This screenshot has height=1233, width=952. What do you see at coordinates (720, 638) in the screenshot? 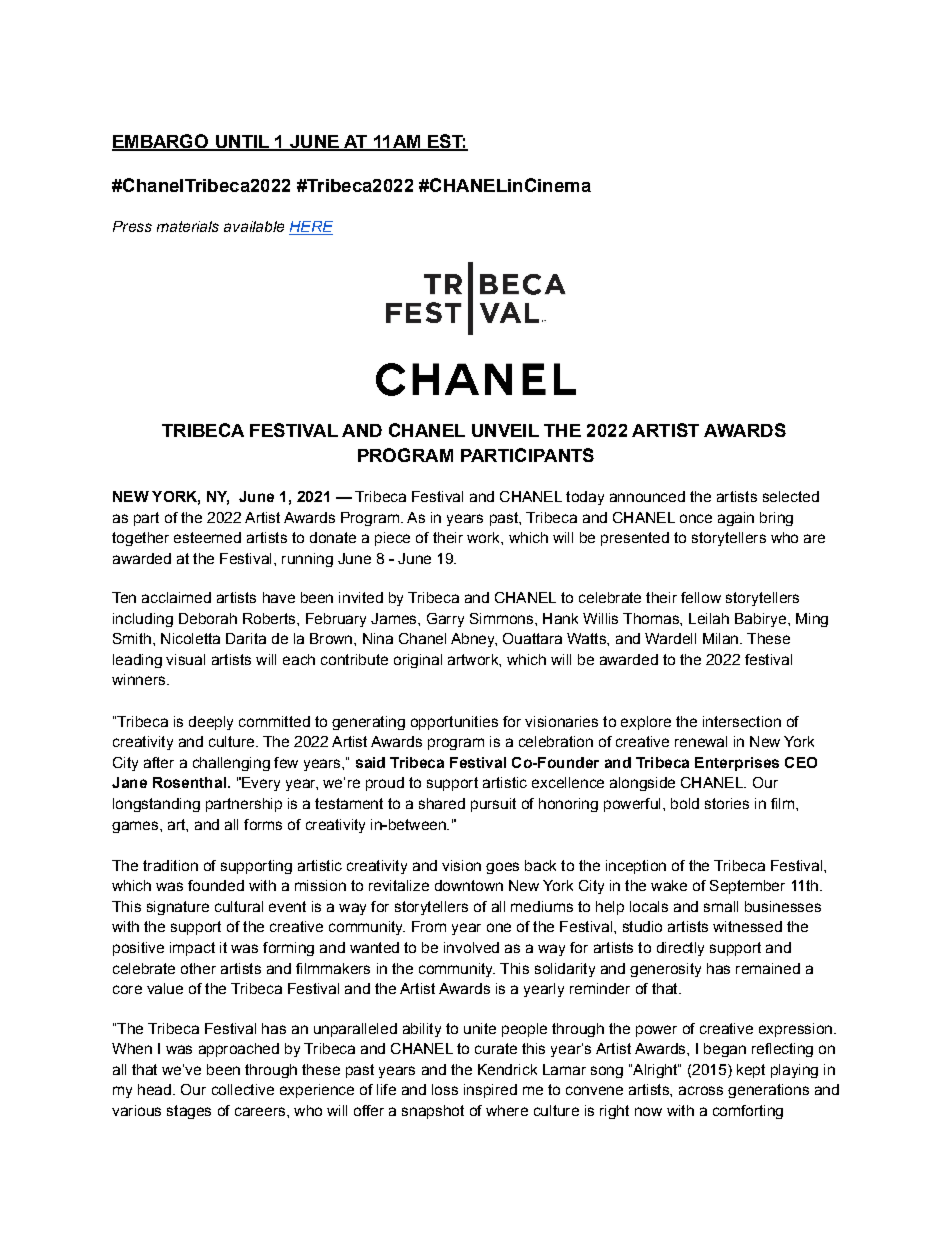
I see `Milan` at bounding box center [720, 638].
